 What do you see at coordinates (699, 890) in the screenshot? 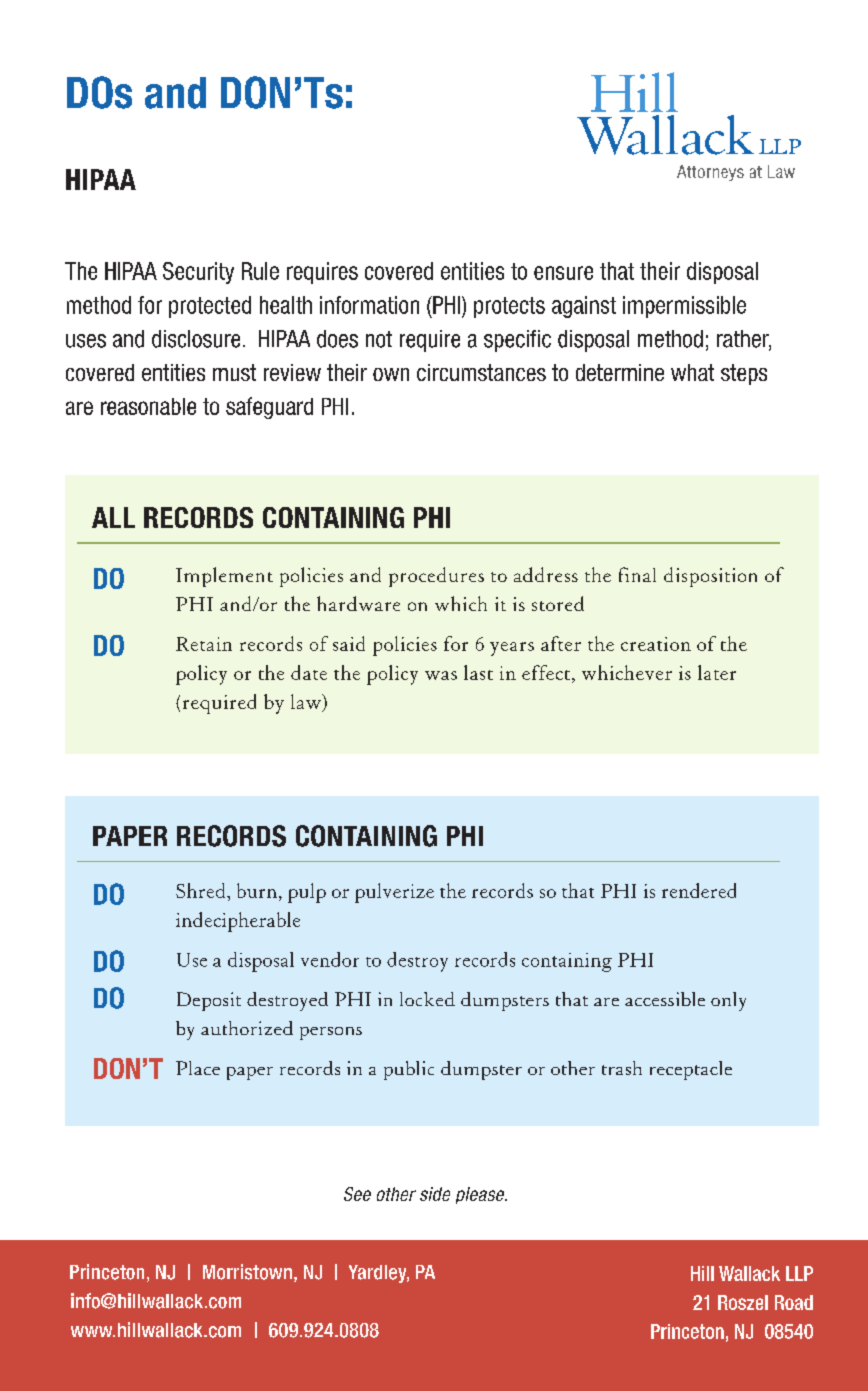
I see `rendered` at bounding box center [699, 890].
